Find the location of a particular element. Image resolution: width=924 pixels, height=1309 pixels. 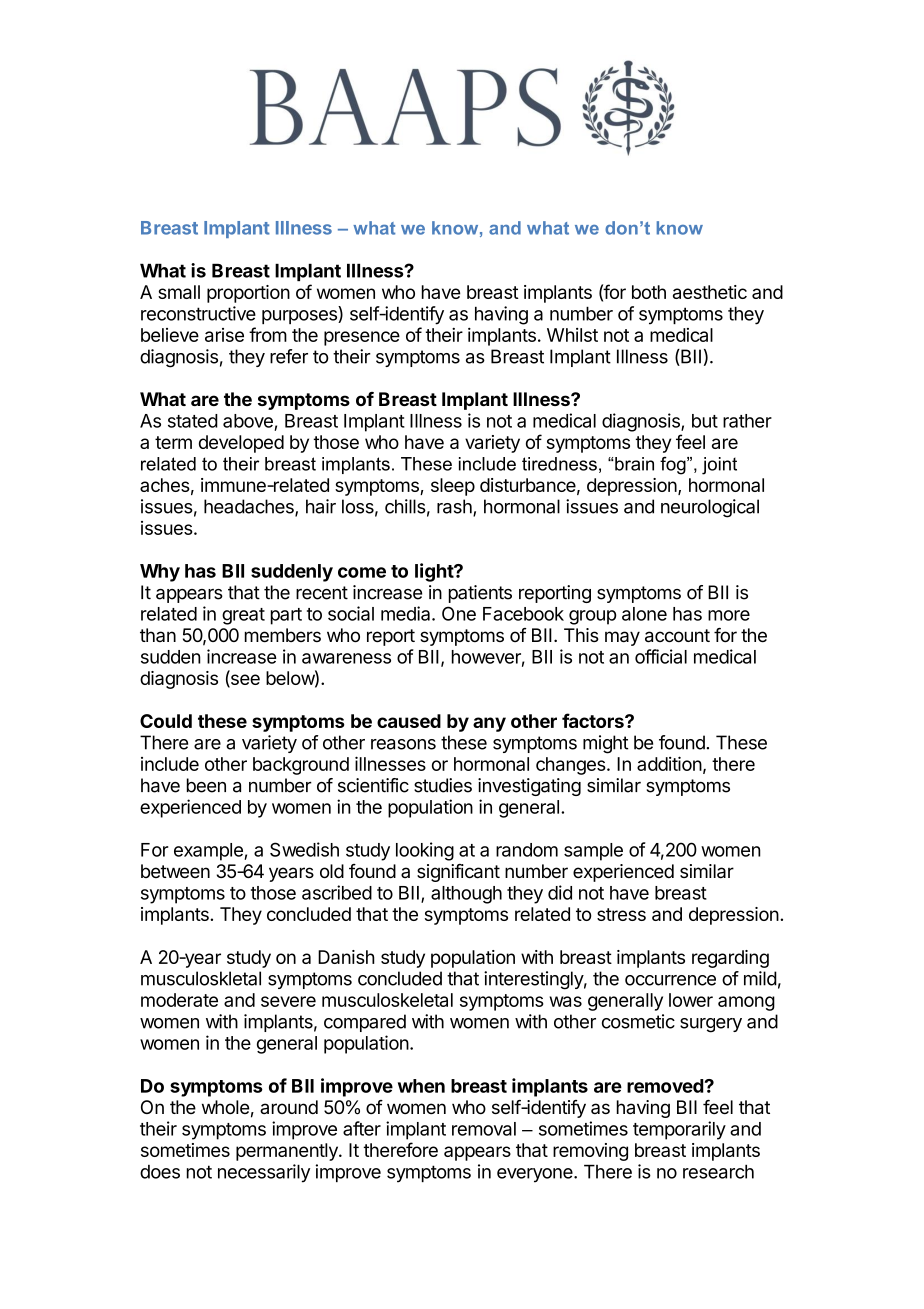

stress is located at coordinates (621, 914).
